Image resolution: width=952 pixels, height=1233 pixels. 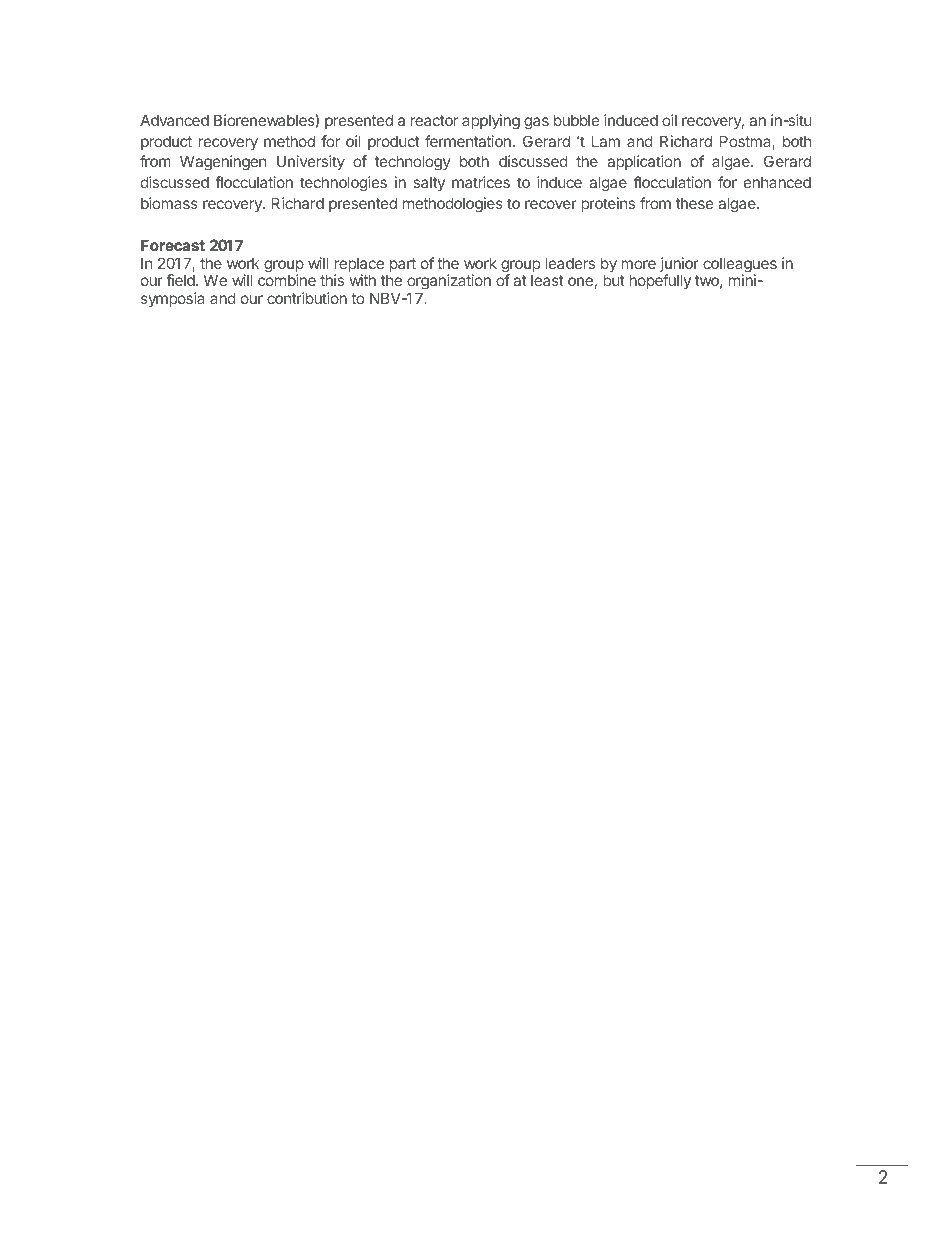 I want to click on part, so click(x=403, y=265).
